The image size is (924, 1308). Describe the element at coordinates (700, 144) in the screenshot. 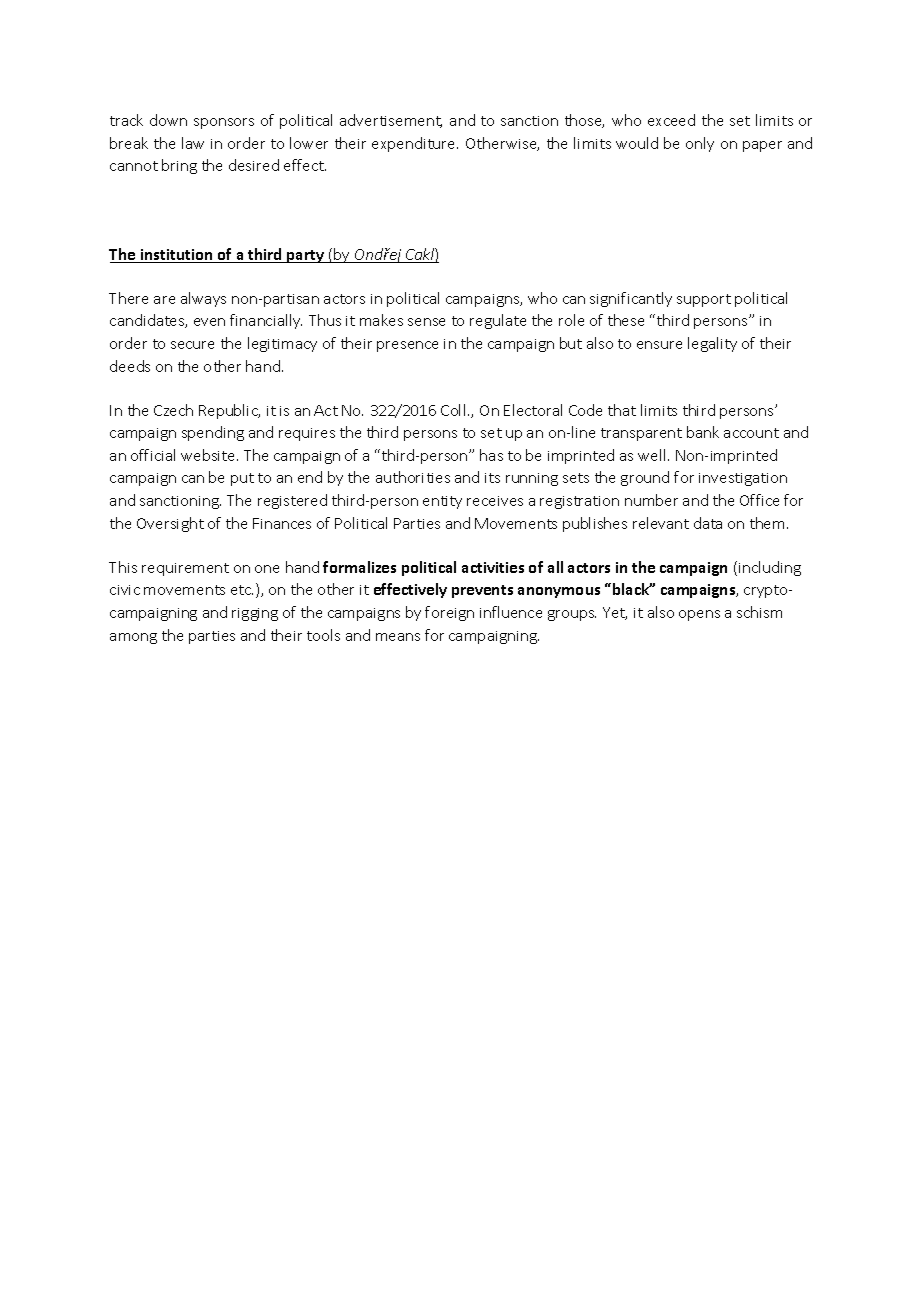

I see `only` at that location.
